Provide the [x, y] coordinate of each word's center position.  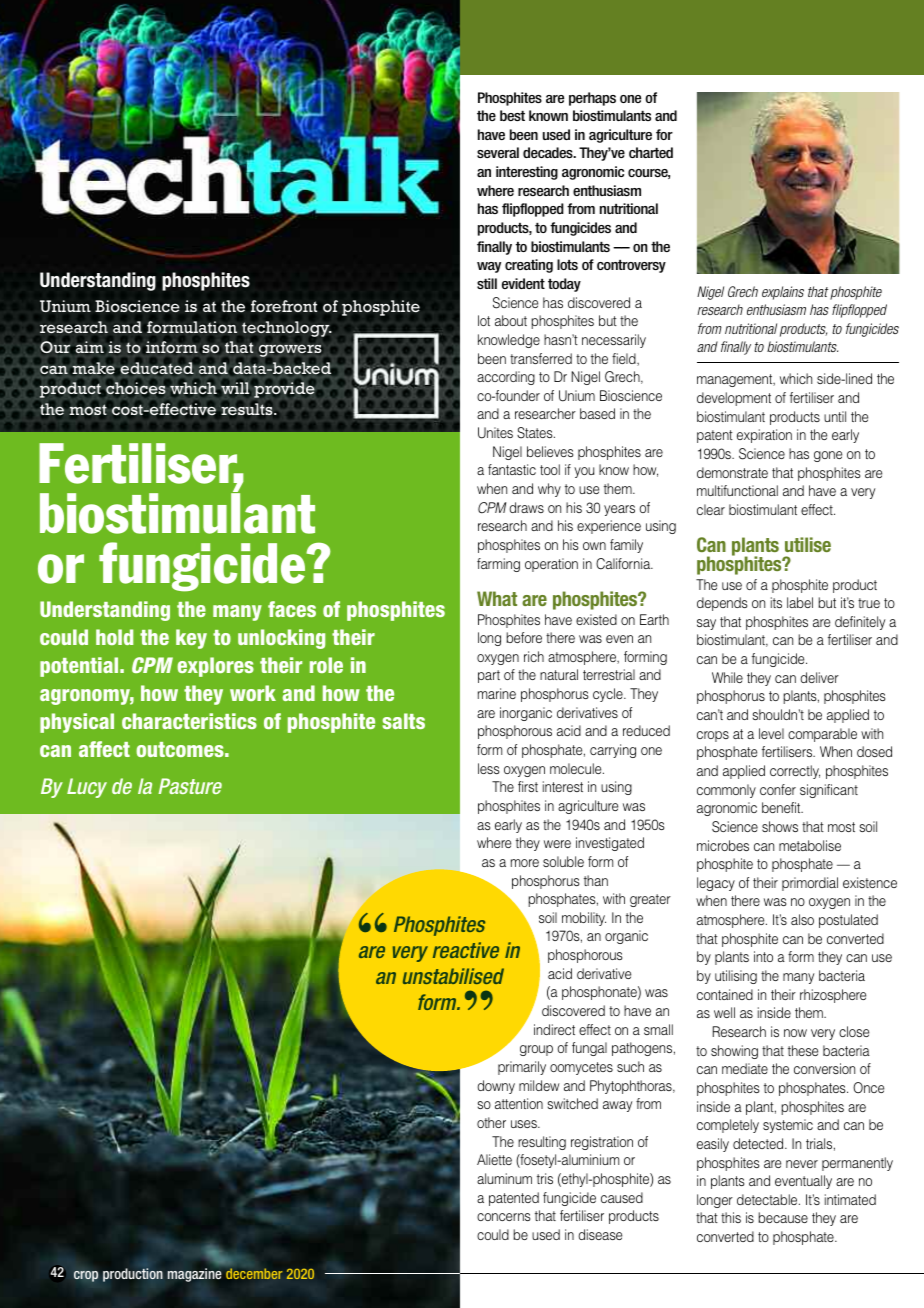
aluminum [504, 1178]
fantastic [512, 469]
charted [651, 152]
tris [545, 1178]
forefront [284, 306]
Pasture [190, 786]
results [248, 409]
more [525, 863]
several [498, 152]
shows [780, 826]
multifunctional [737, 490]
